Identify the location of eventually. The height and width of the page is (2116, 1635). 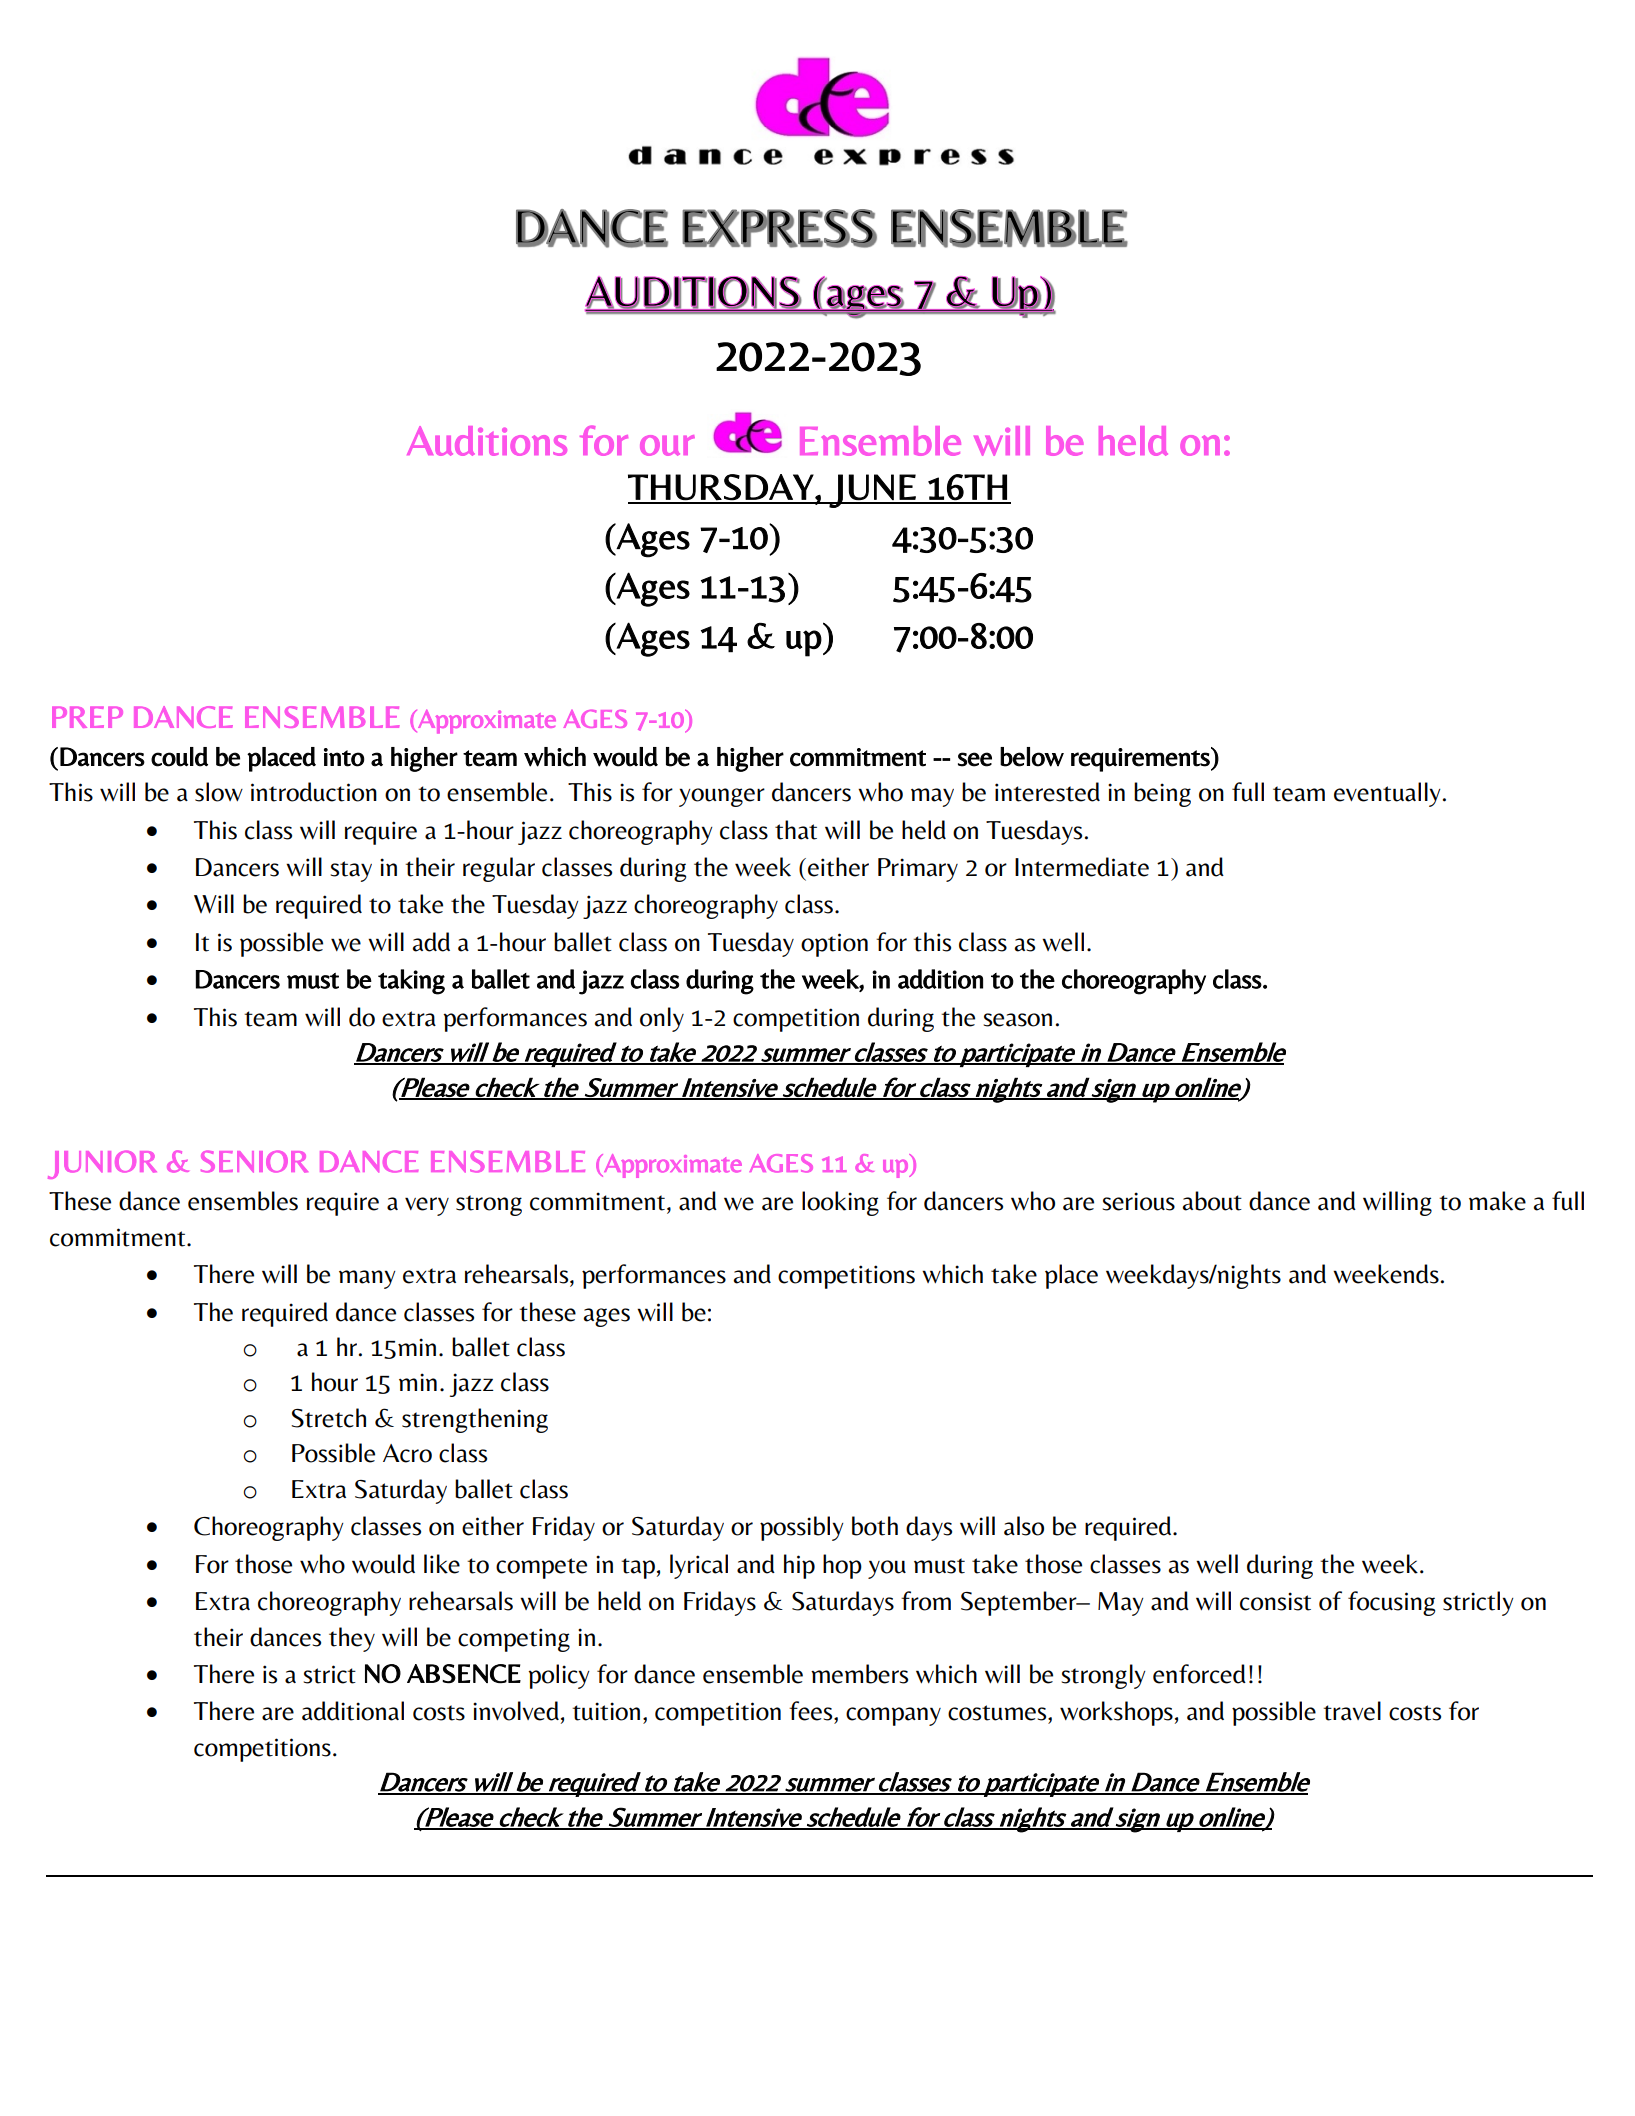
(1387, 794).
